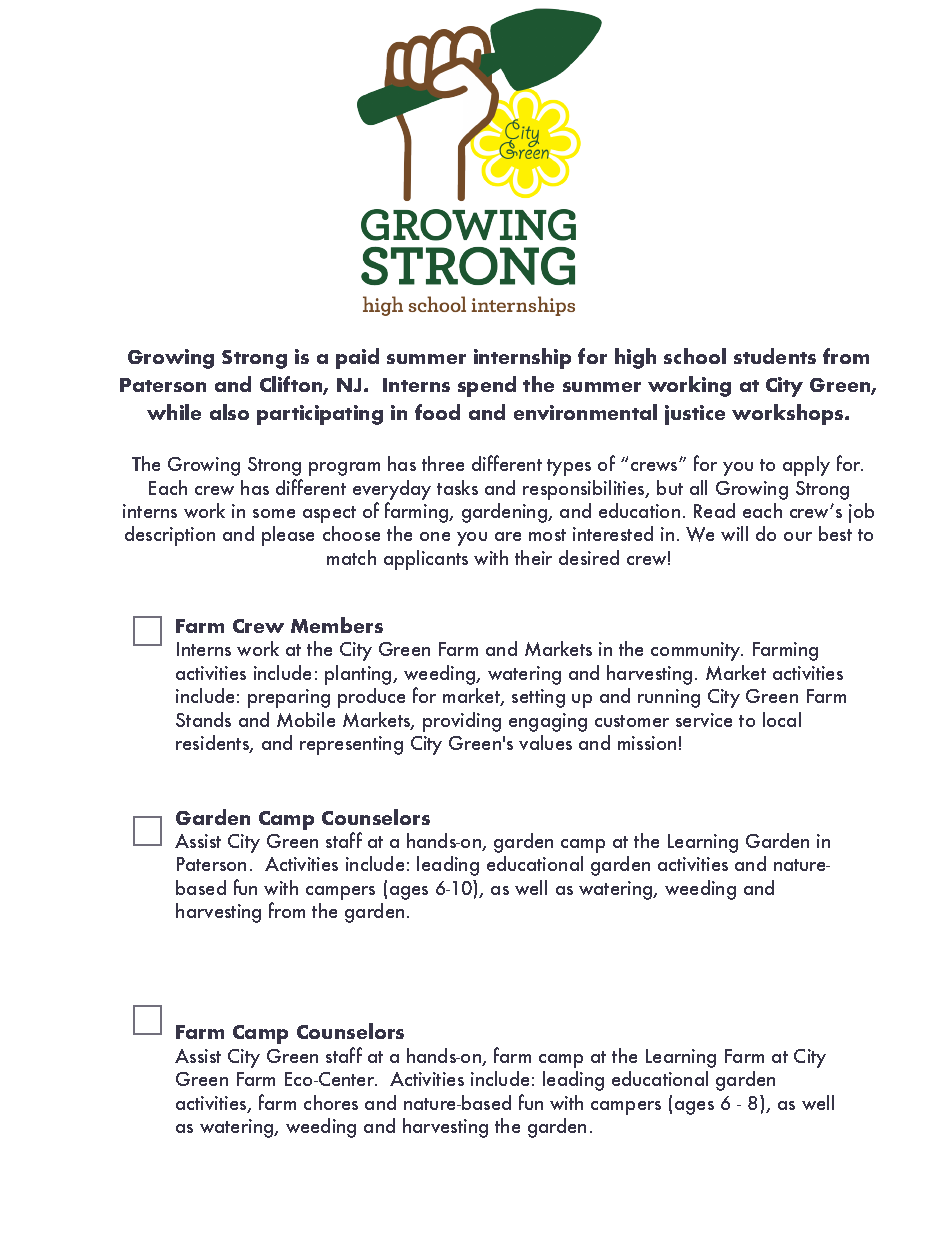 The height and width of the screenshot is (1233, 952). What do you see at coordinates (775, 356) in the screenshot?
I see `students` at bounding box center [775, 356].
